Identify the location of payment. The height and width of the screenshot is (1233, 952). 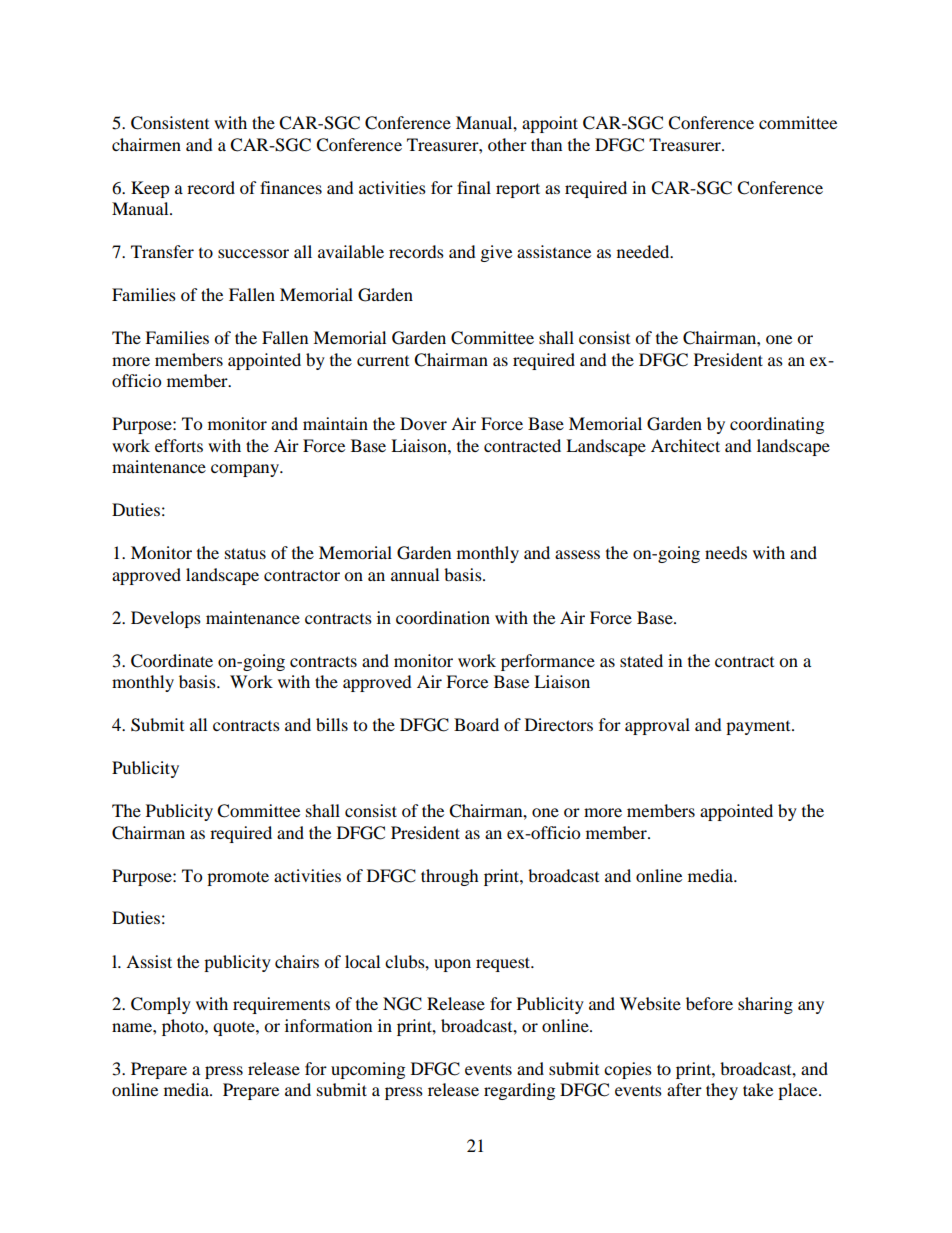
(759, 728).
